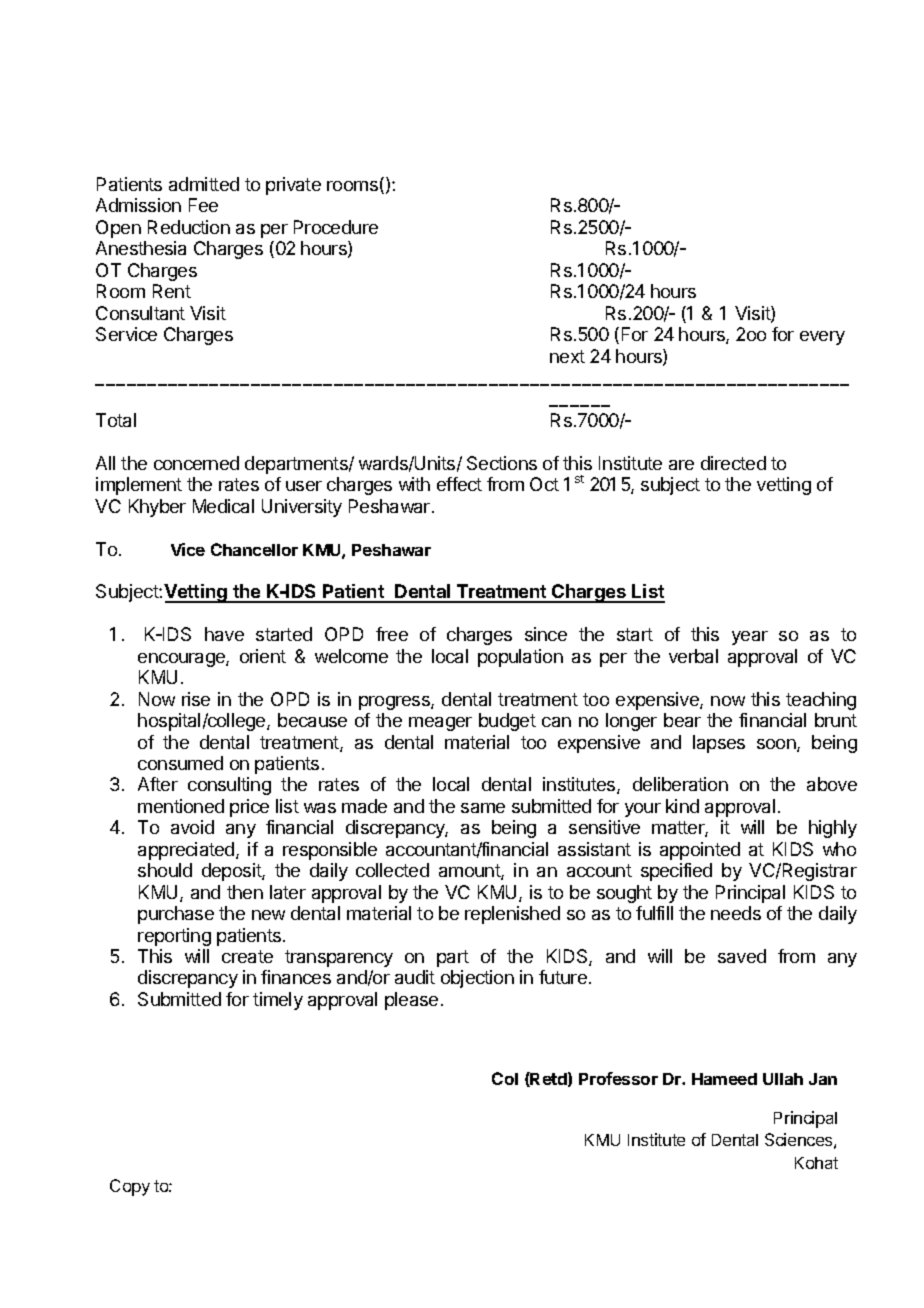 Image resolution: width=924 pixels, height=1308 pixels. Describe the element at coordinates (203, 205) in the screenshot. I see `Fee` at that location.
